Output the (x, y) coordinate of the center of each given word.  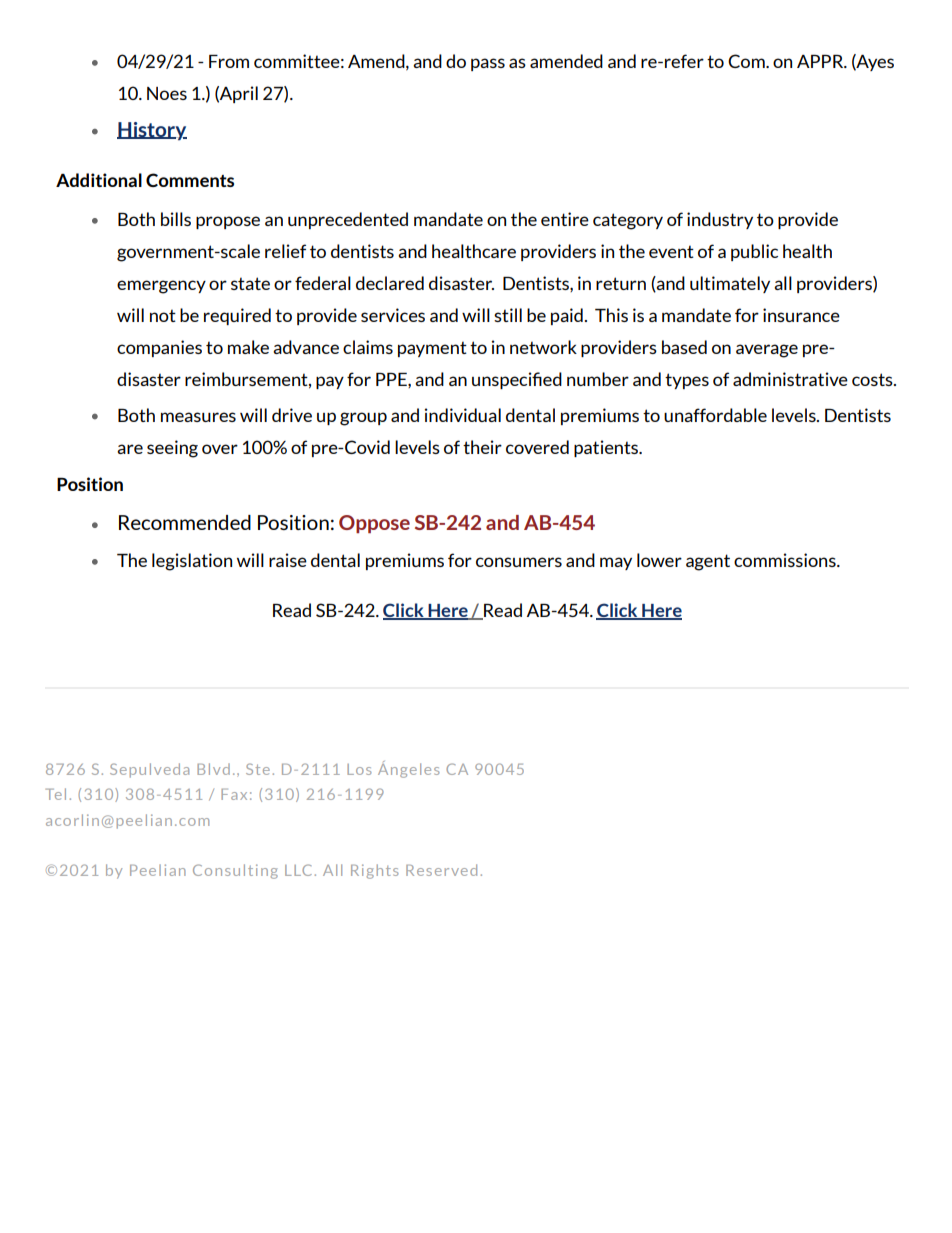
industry (720, 220)
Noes (167, 93)
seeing (172, 449)
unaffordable (715, 415)
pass (488, 64)
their (482, 447)
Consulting (235, 871)
